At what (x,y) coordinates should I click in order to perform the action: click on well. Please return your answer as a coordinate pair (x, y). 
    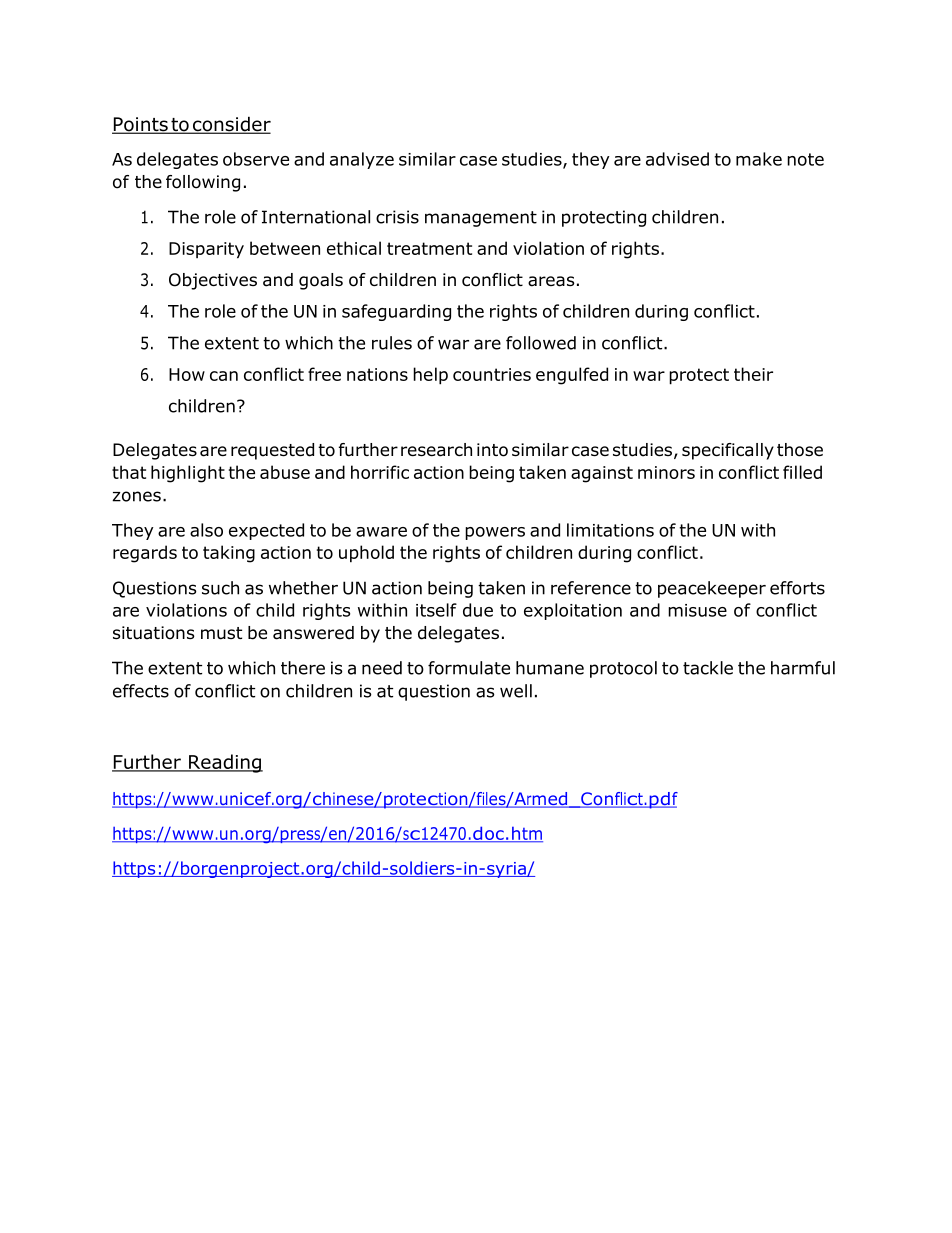
    Looking at the image, I should click on (516, 691).
